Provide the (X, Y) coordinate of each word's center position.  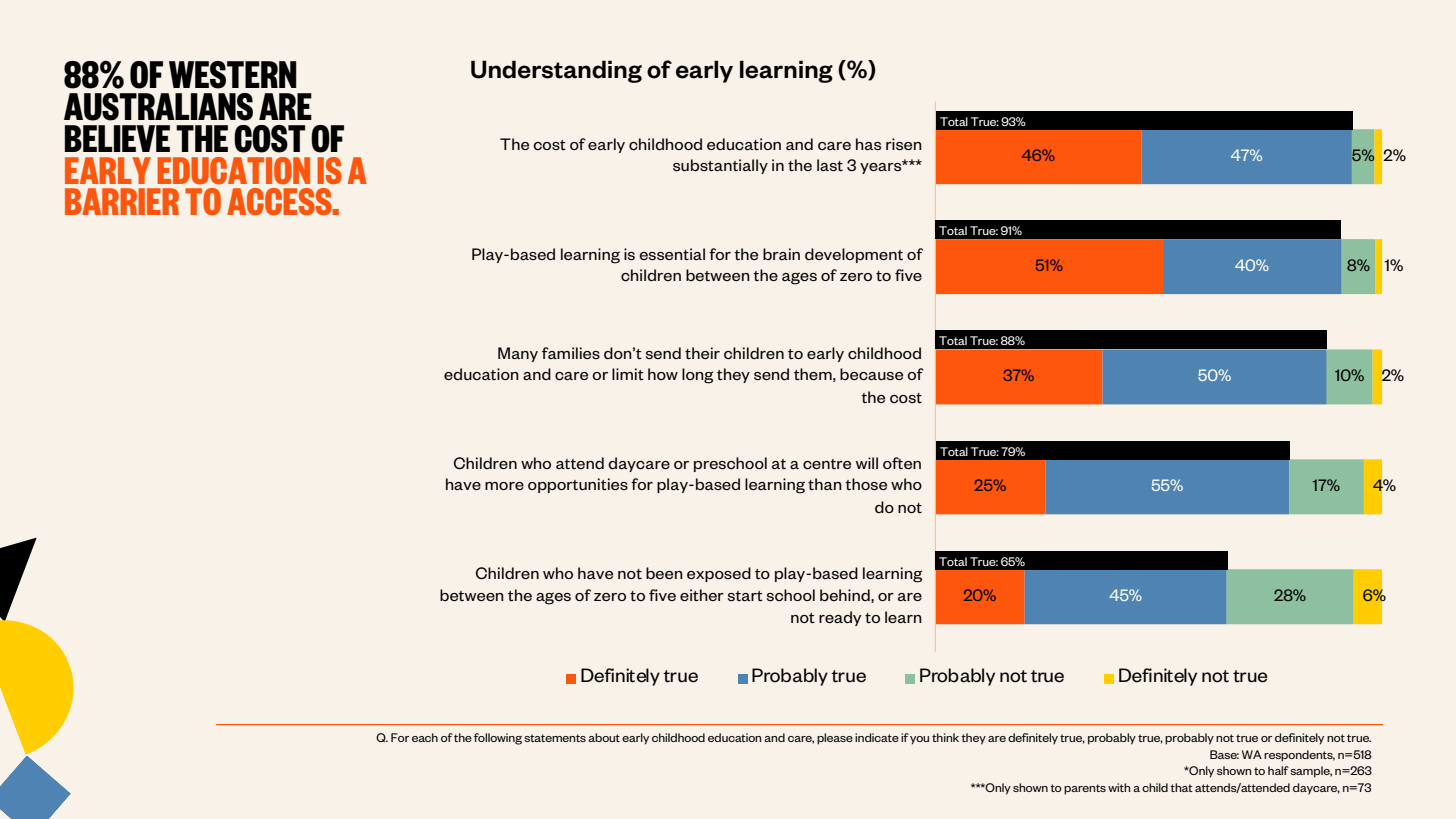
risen (904, 144)
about (604, 737)
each (425, 737)
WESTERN (233, 75)
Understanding (556, 71)
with (1119, 787)
